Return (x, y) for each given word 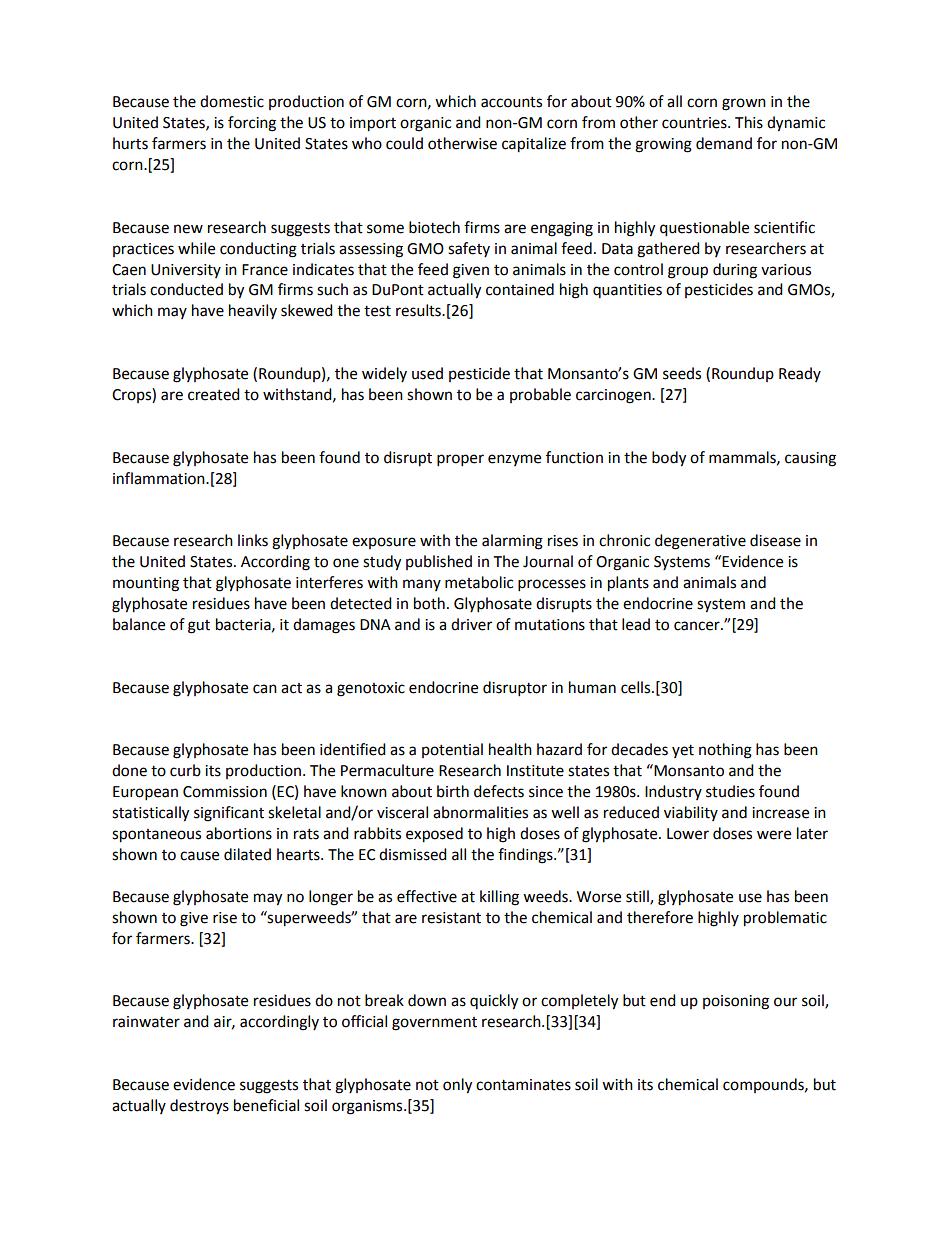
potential (452, 750)
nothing (725, 751)
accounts (511, 102)
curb (185, 770)
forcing (252, 124)
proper (460, 460)
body (669, 459)
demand (724, 143)
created (214, 394)
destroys (199, 1107)
